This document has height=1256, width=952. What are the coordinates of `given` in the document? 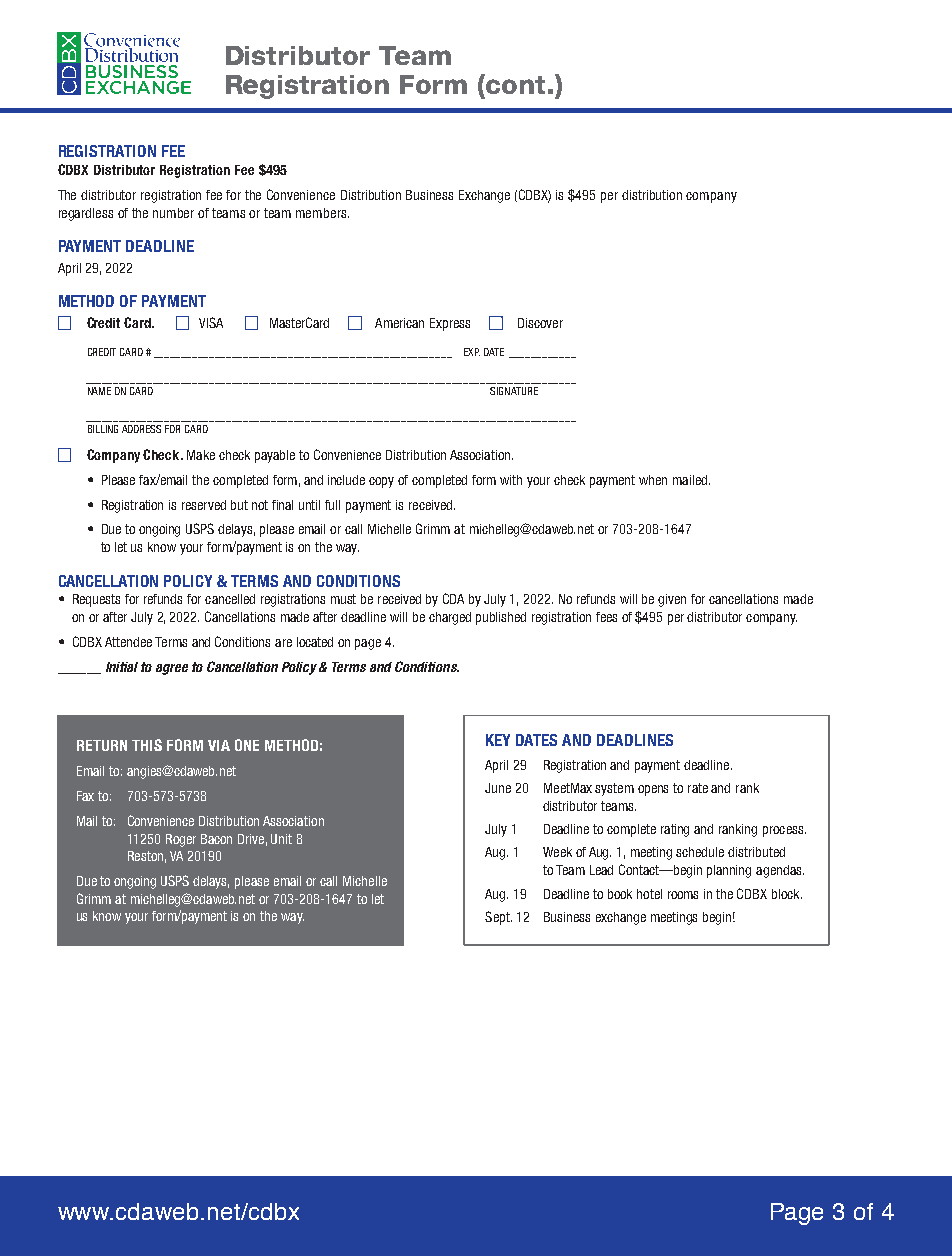 It's located at (672, 600).
